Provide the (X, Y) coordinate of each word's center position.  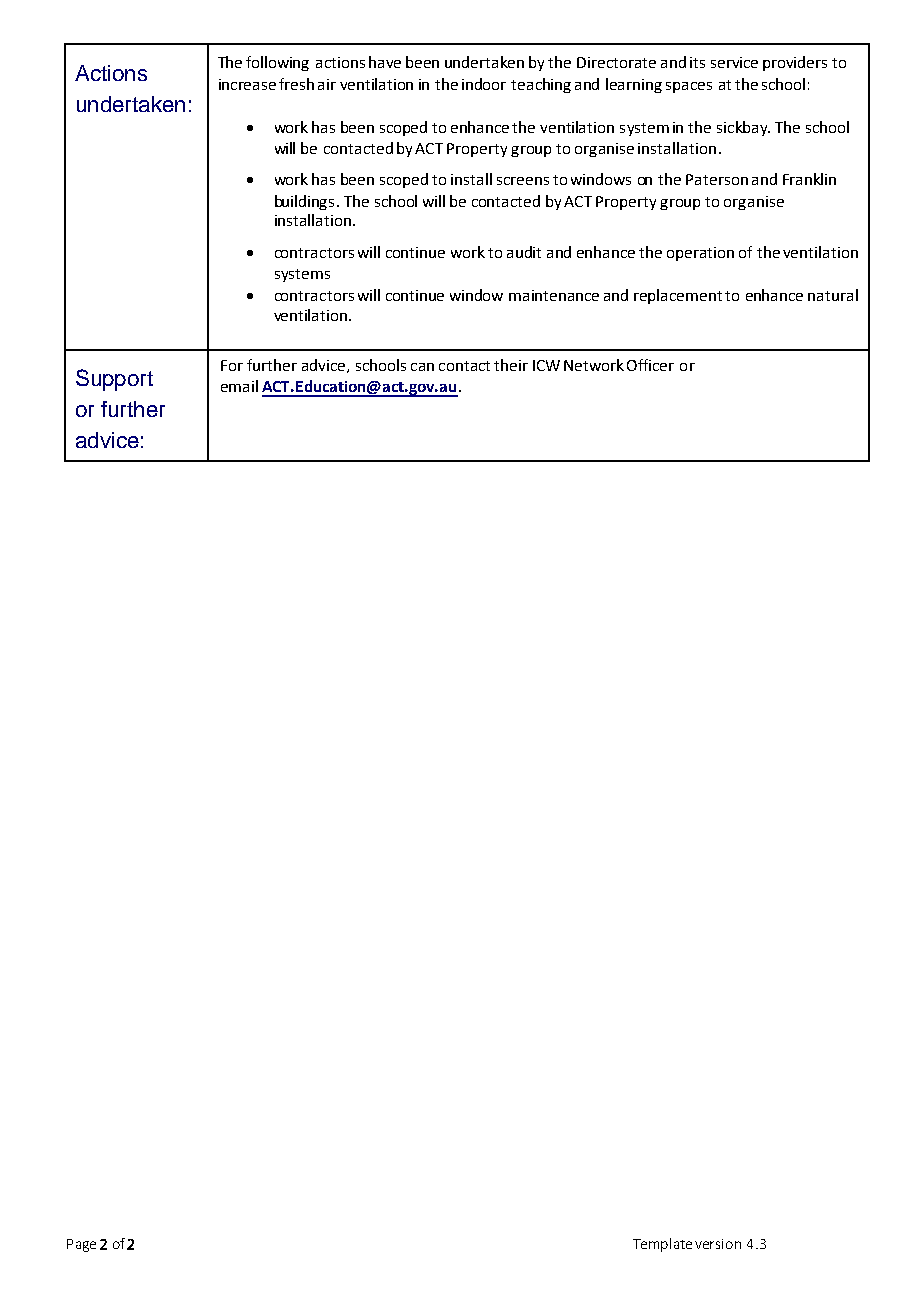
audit (524, 252)
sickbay (743, 128)
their (511, 365)
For (232, 365)
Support (114, 380)
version (718, 1244)
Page (81, 1245)
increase (247, 84)
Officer (650, 365)
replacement (678, 296)
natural (833, 295)
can (422, 367)
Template (662, 1245)
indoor (484, 84)
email (239, 386)
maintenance (554, 295)
